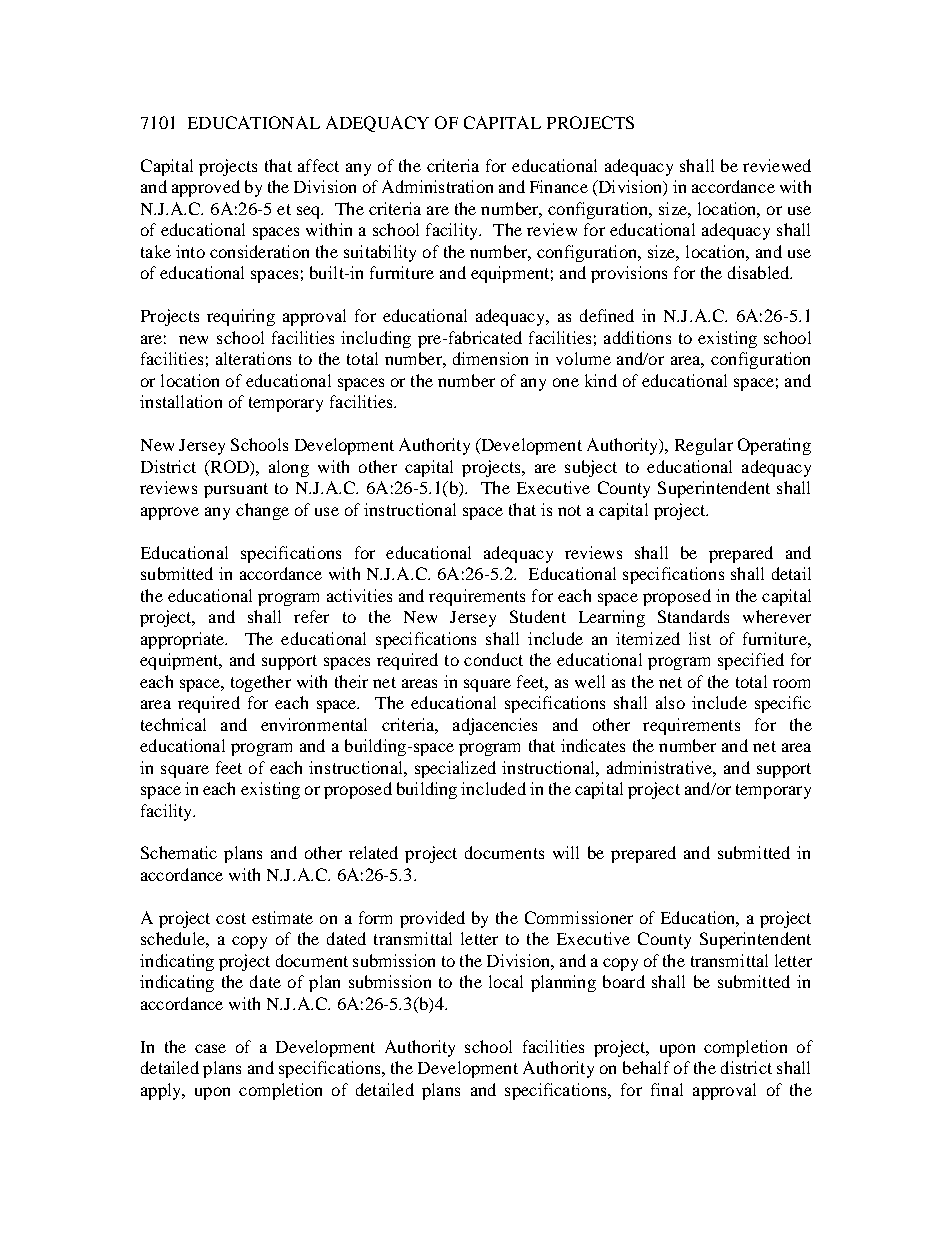 This document has width=952, height=1233. What do you see at coordinates (700, 638) in the document?
I see `list` at bounding box center [700, 638].
